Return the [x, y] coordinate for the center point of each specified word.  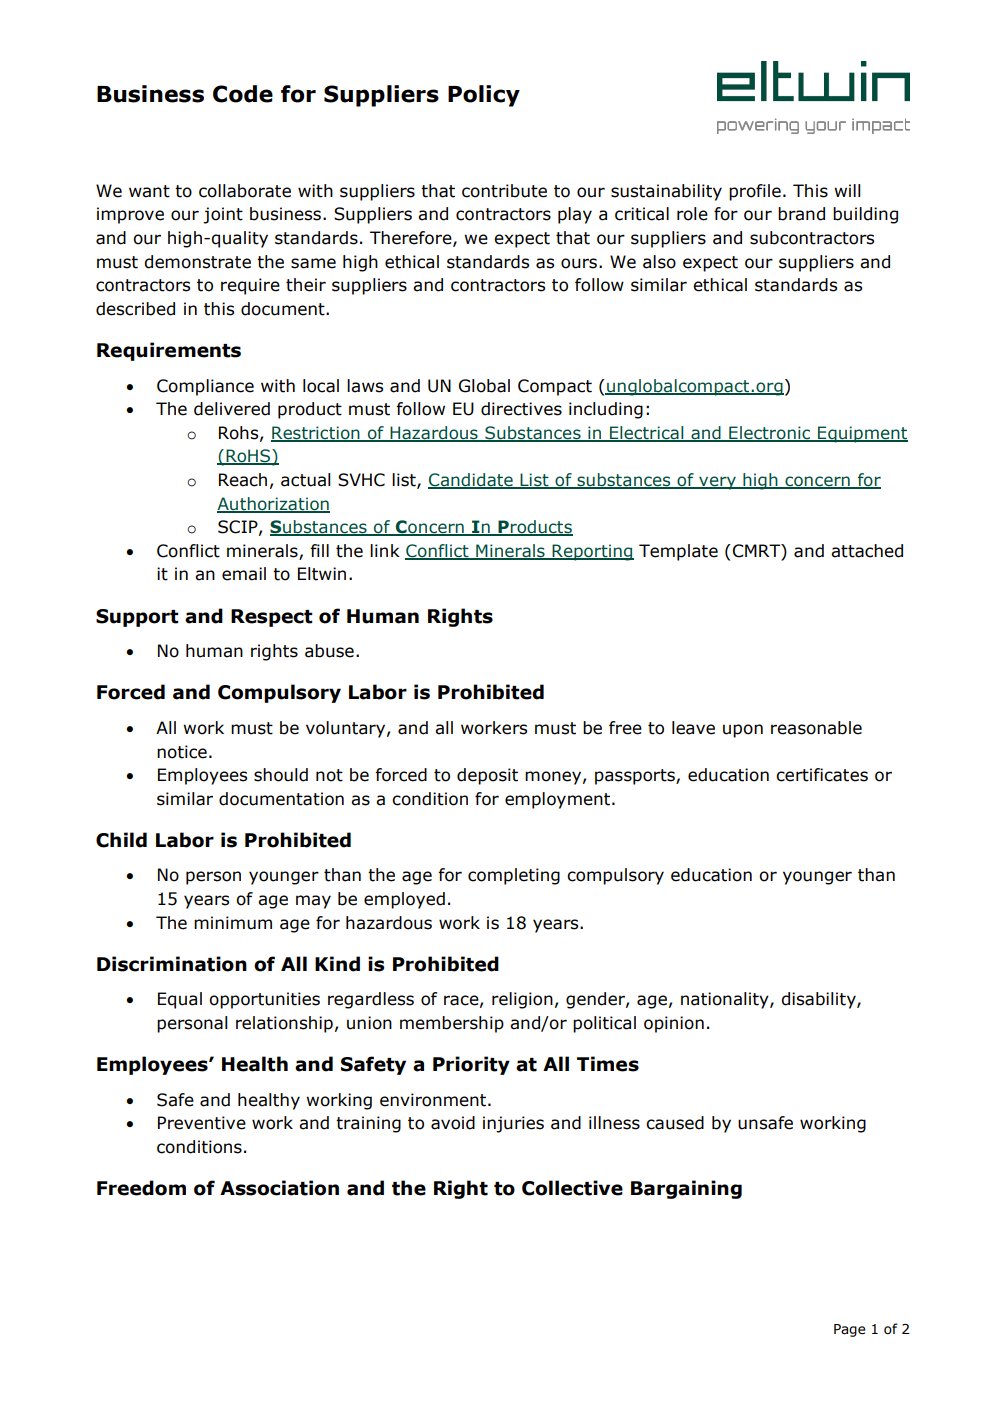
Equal [180, 1000]
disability [819, 1000]
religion [522, 1000]
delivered [232, 409]
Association [279, 1188]
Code [243, 94]
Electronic [770, 433]
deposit [487, 776]
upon [743, 731]
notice [182, 752]
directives [521, 409]
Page [850, 1330]
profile [755, 192]
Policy [484, 96]
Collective [572, 1188]
